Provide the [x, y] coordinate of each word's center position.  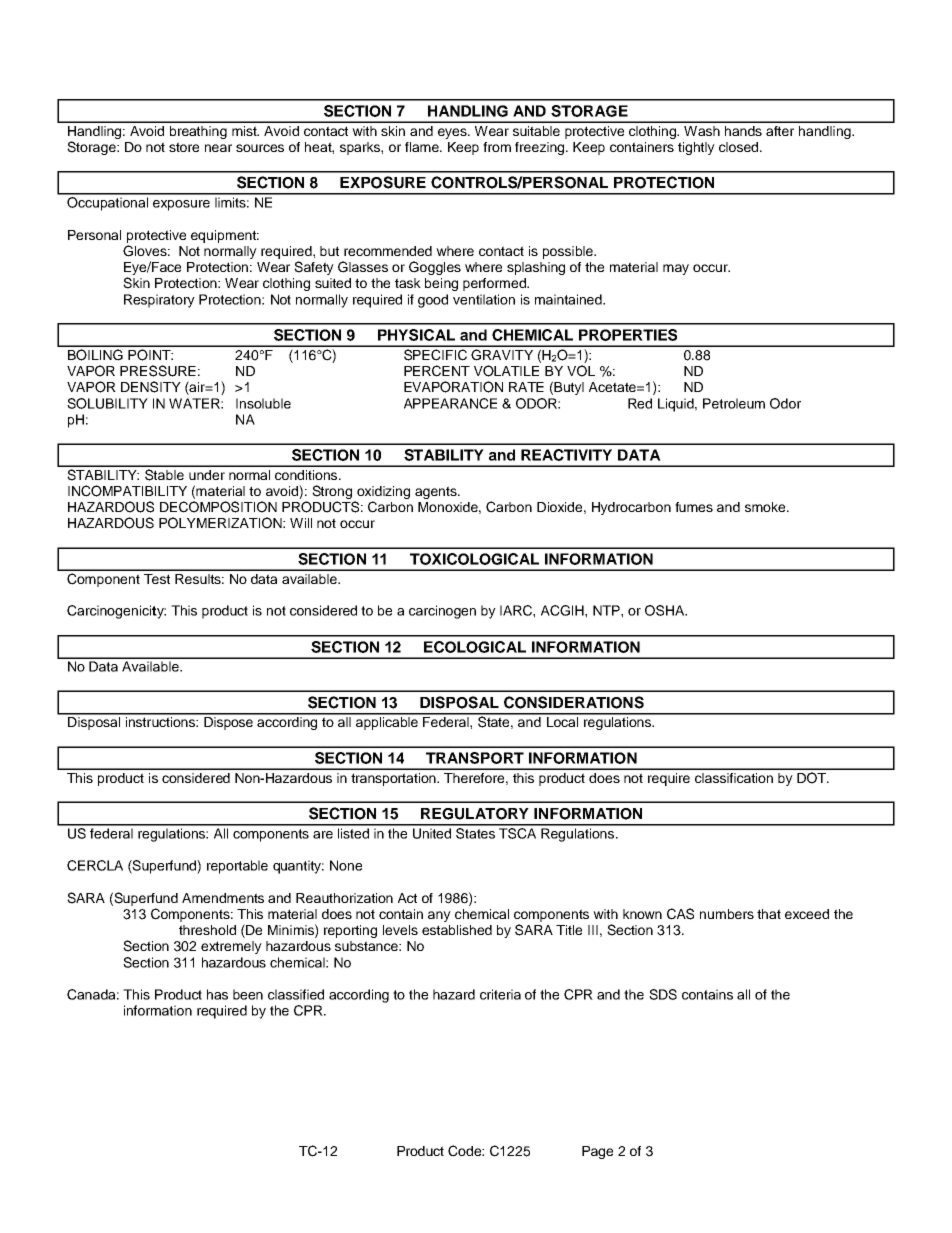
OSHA [666, 610]
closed [740, 147]
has [217, 994]
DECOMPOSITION [218, 507]
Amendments [223, 898]
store [184, 147]
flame [423, 147]
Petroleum [734, 403]
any [439, 916]
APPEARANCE [450, 403]
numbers [727, 914]
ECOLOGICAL [475, 647]
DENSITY [151, 387]
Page [597, 1152]
